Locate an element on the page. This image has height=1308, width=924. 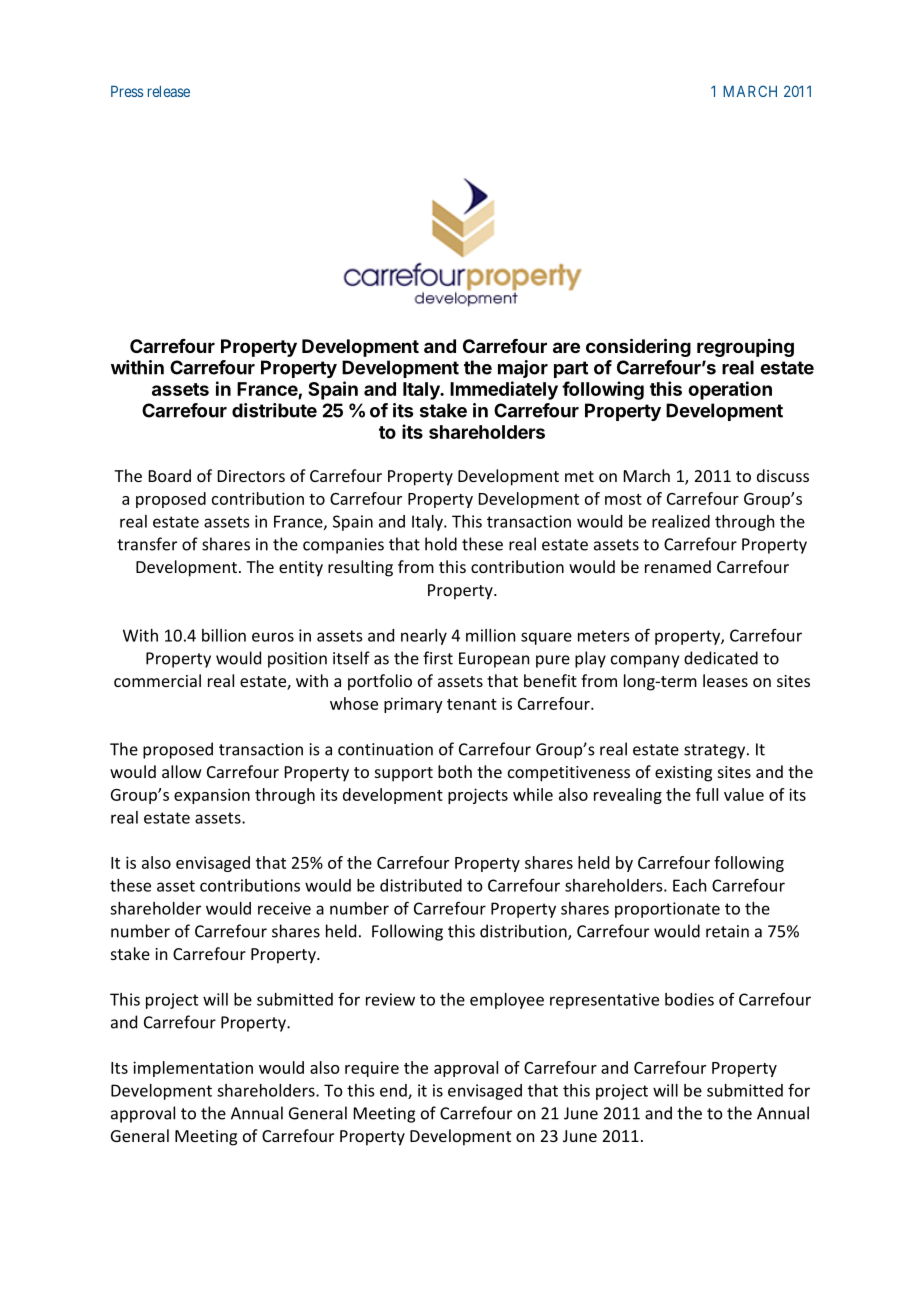
release is located at coordinates (169, 91).
